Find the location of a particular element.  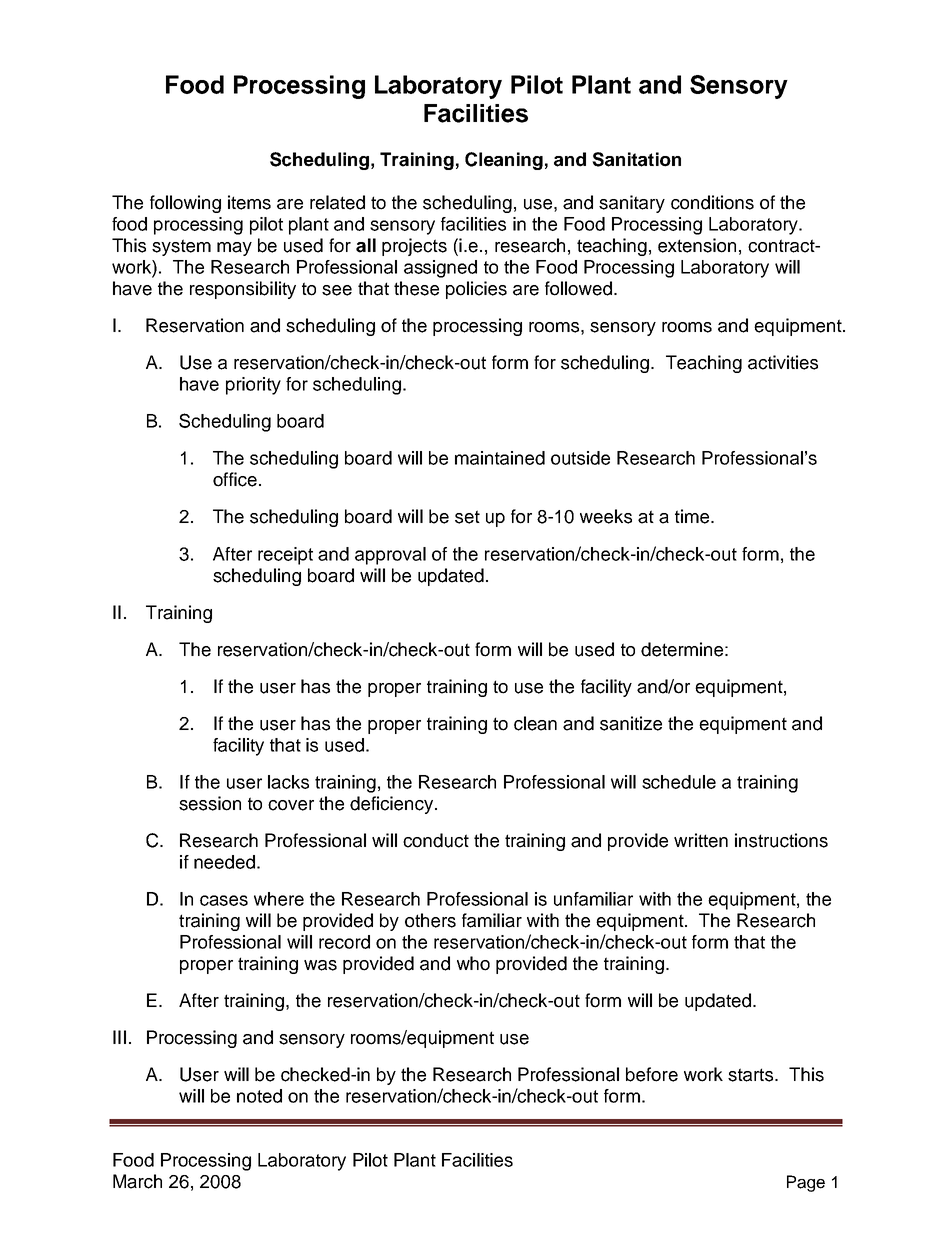

Page is located at coordinates (806, 1183).
